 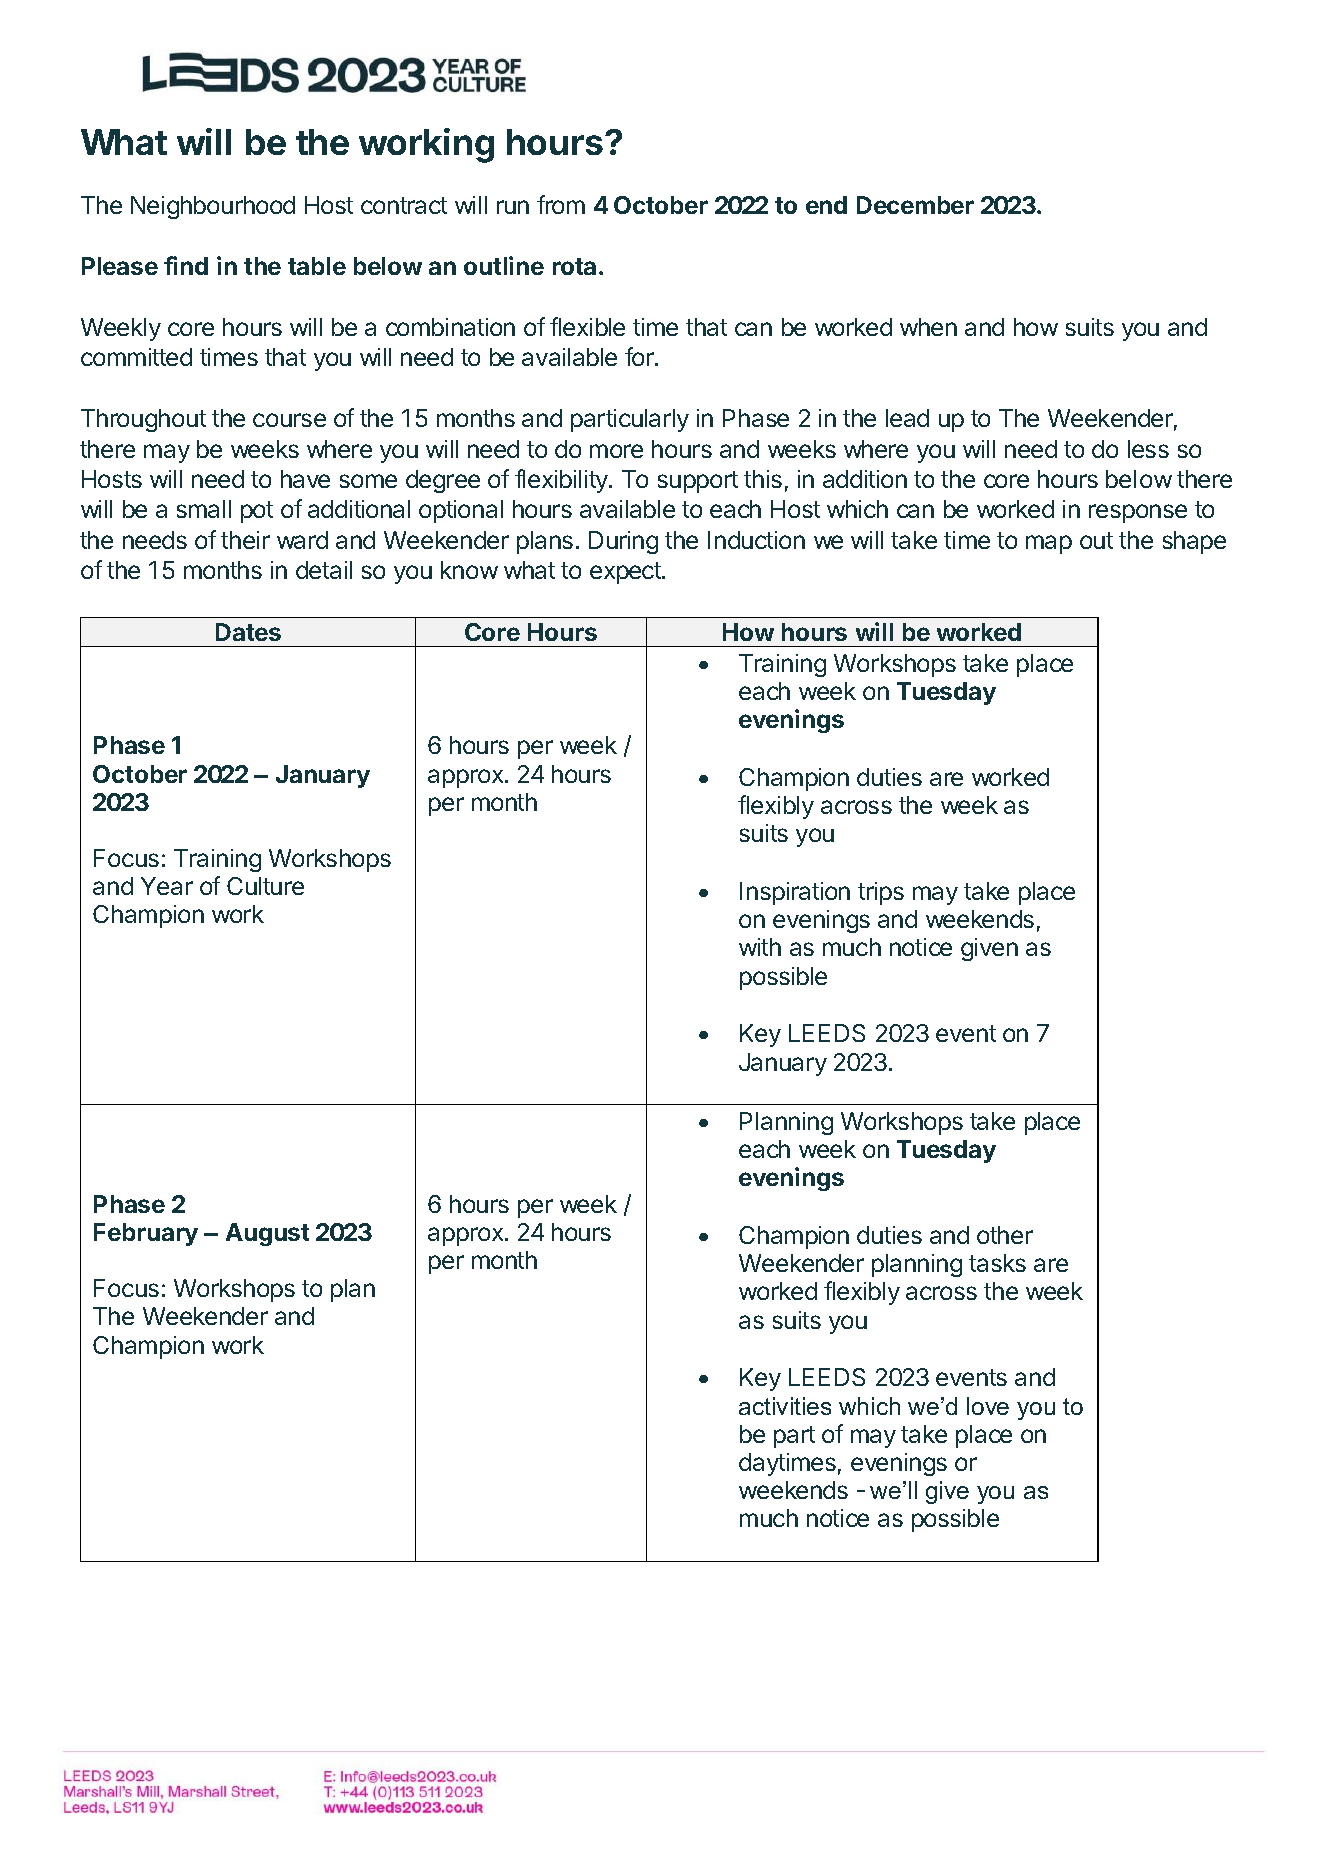 What do you see at coordinates (760, 947) in the page?
I see `with` at bounding box center [760, 947].
